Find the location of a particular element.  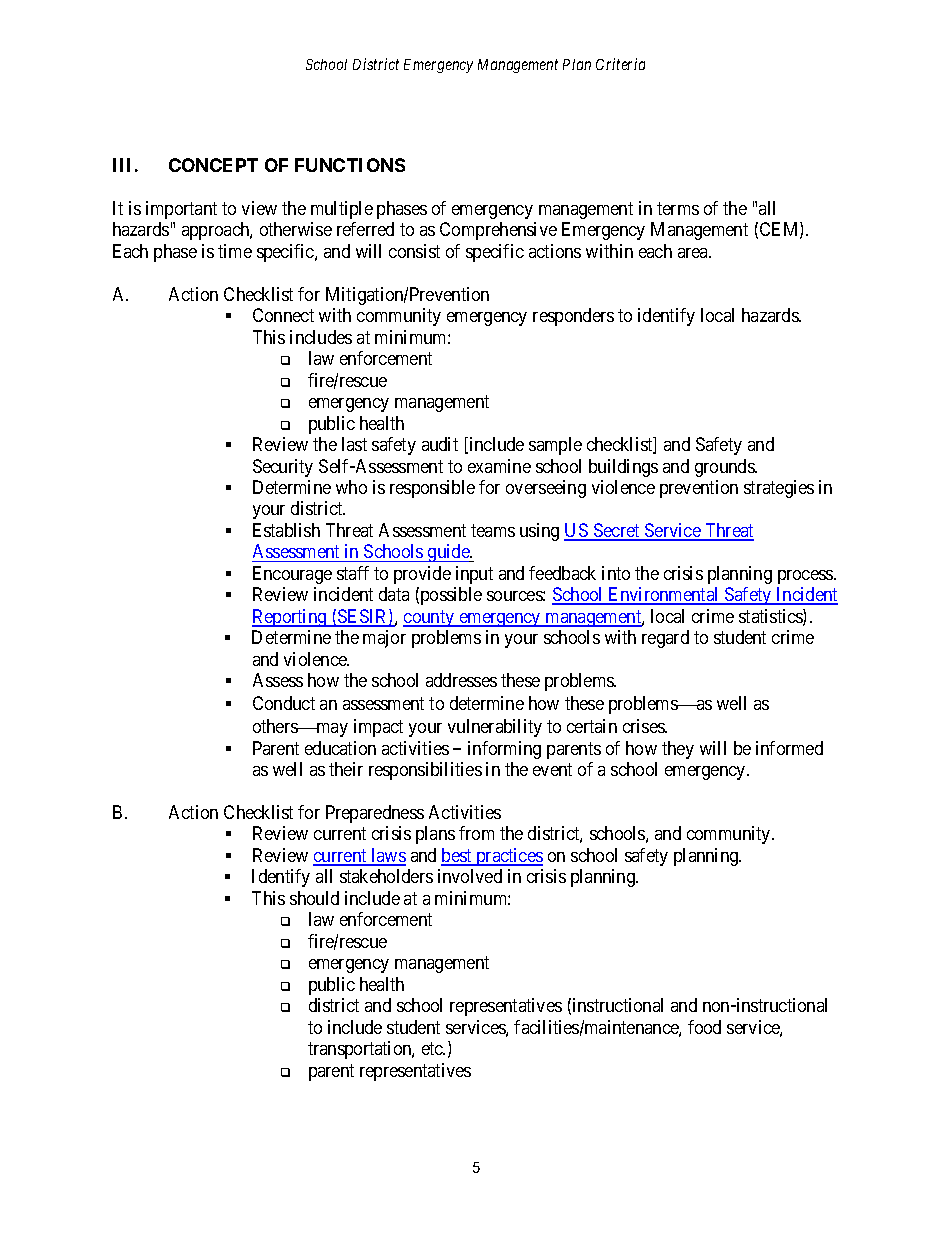

should is located at coordinates (314, 898).
